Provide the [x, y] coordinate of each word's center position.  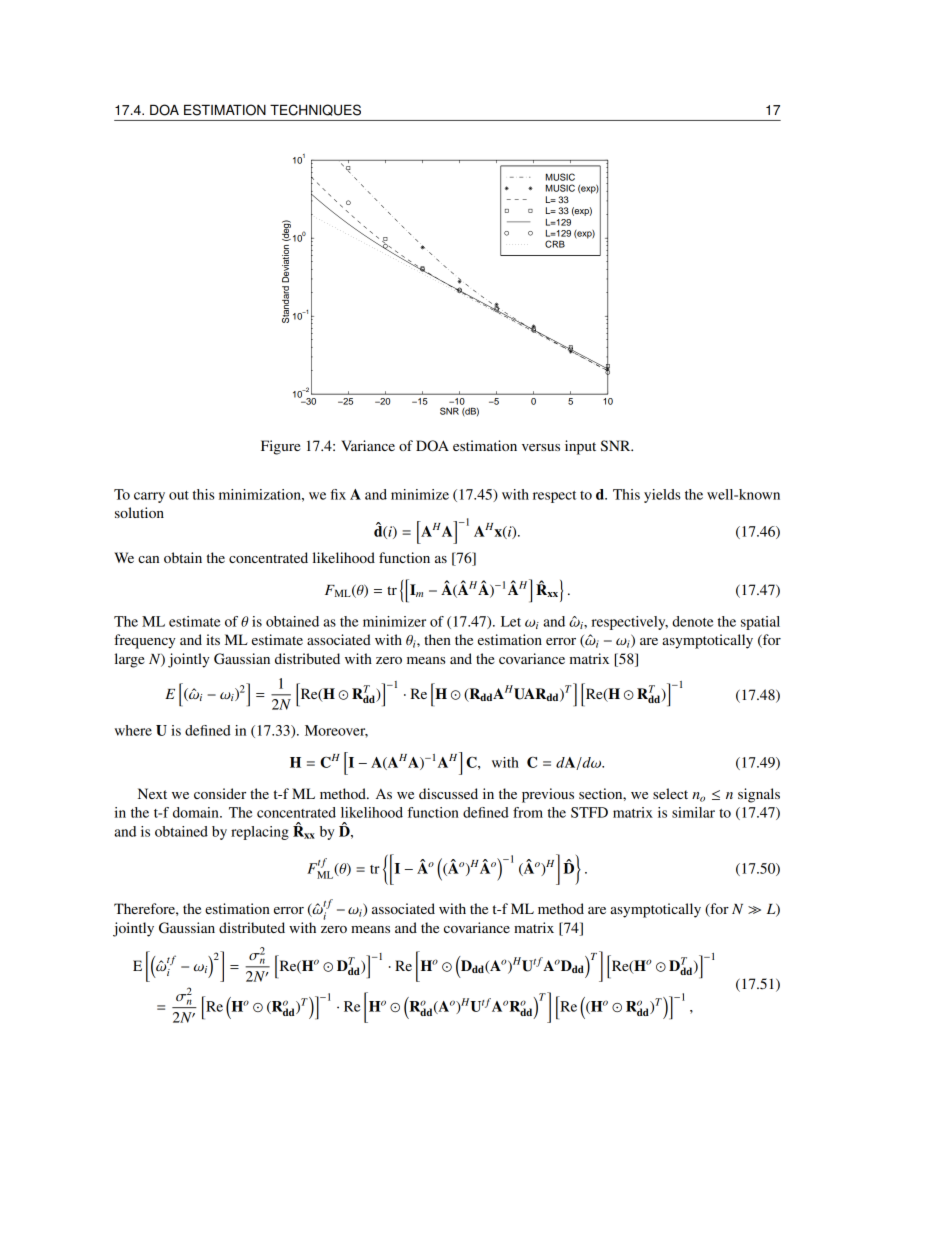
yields [662, 496]
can [148, 559]
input [580, 447]
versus [541, 447]
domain [197, 812]
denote [693, 621]
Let [511, 621]
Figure [280, 447]
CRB [555, 244]
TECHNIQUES [315, 110]
